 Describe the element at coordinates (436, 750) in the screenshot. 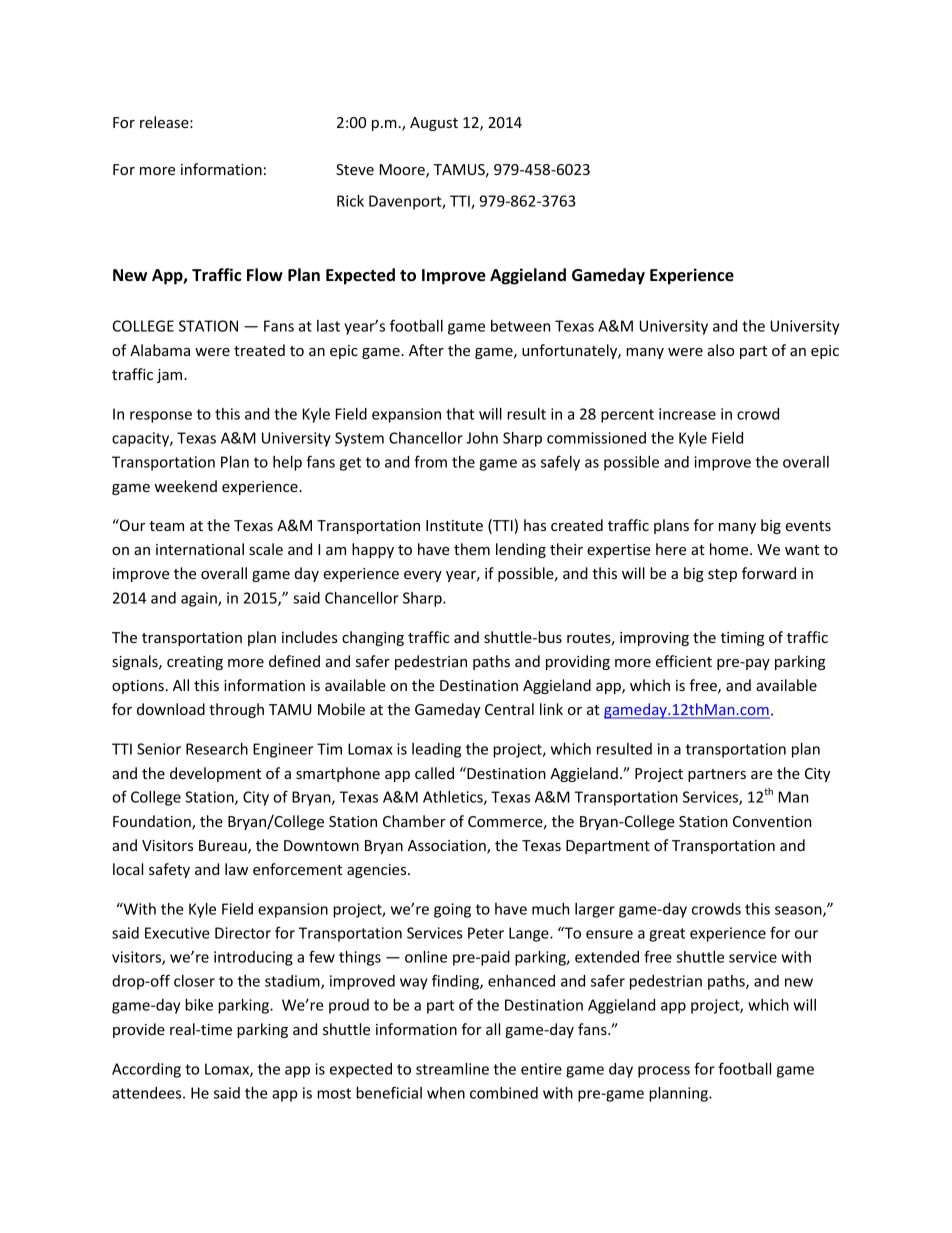

I see `leading` at that location.
